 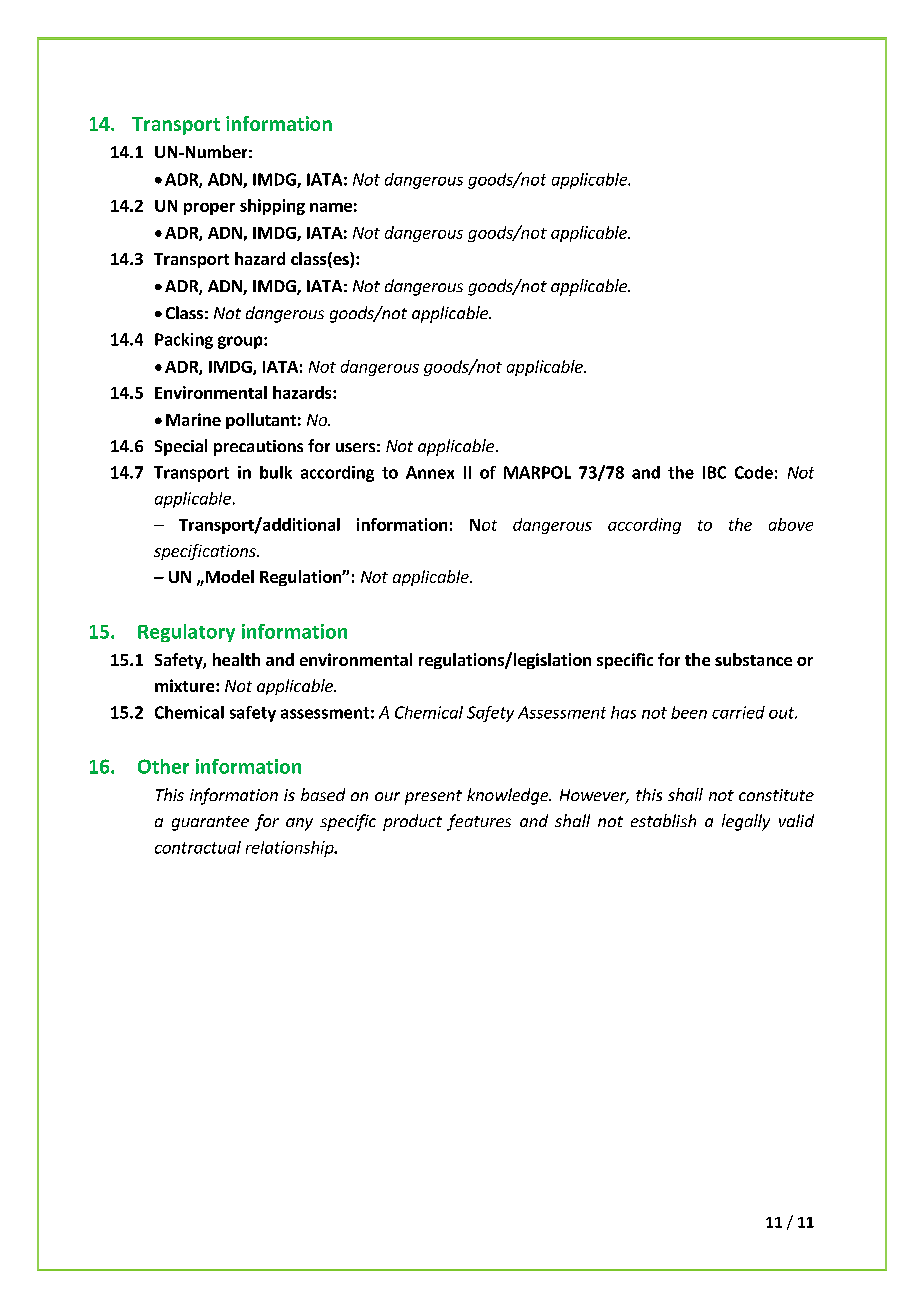 I want to click on above, so click(x=791, y=524).
